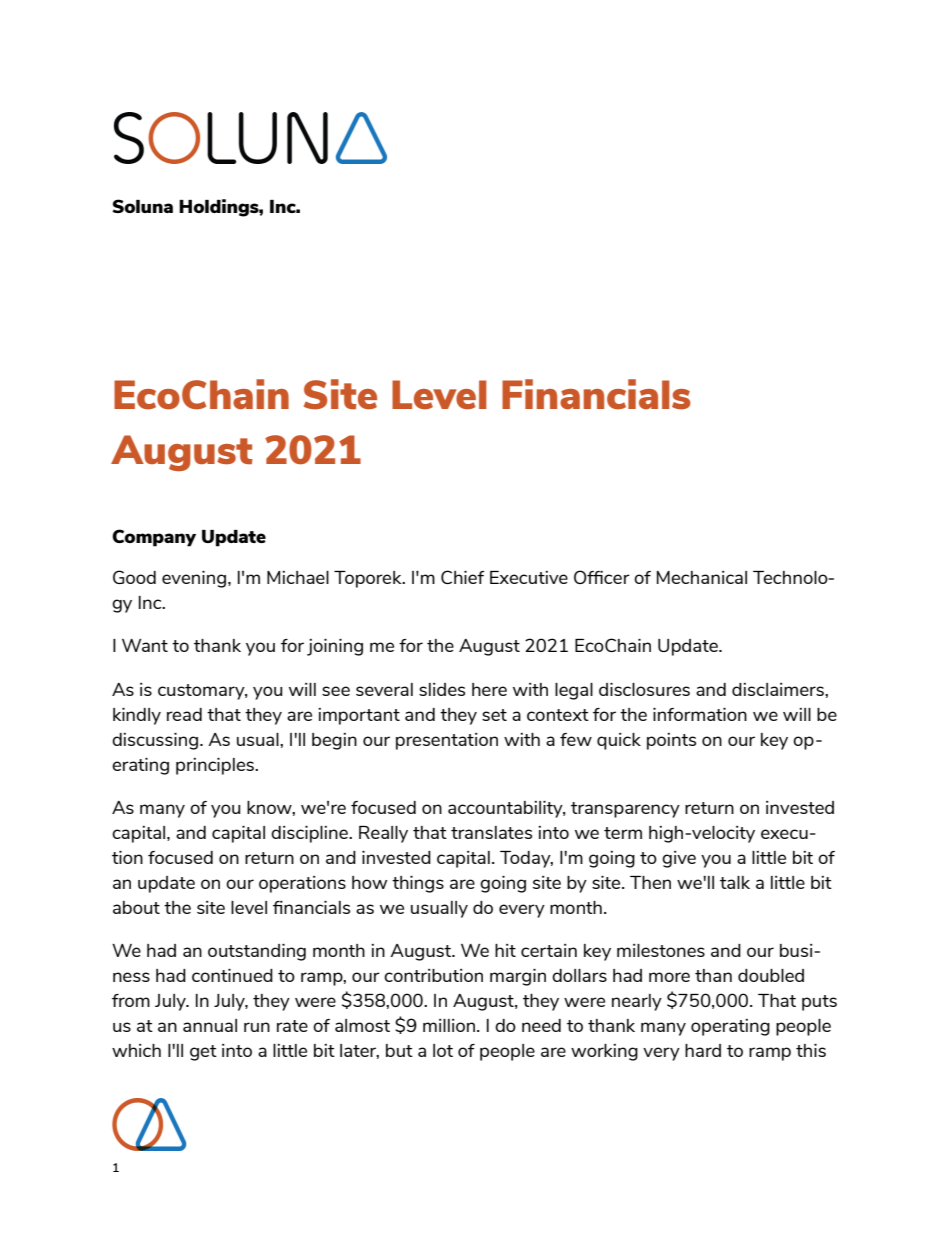  What do you see at coordinates (702, 577) in the image?
I see `Mechanical` at bounding box center [702, 577].
